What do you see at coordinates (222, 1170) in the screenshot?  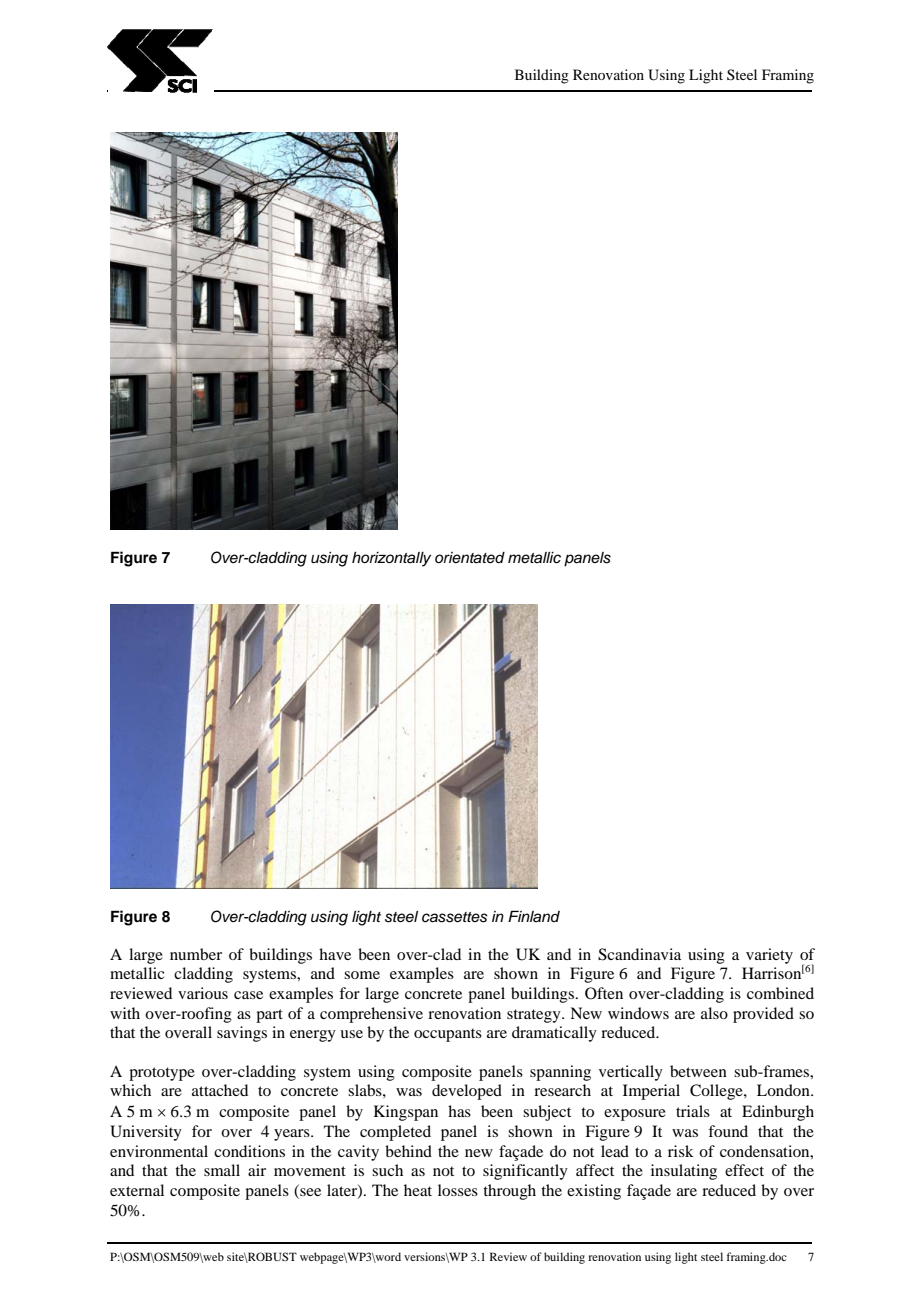 I see `small` at bounding box center [222, 1170].
